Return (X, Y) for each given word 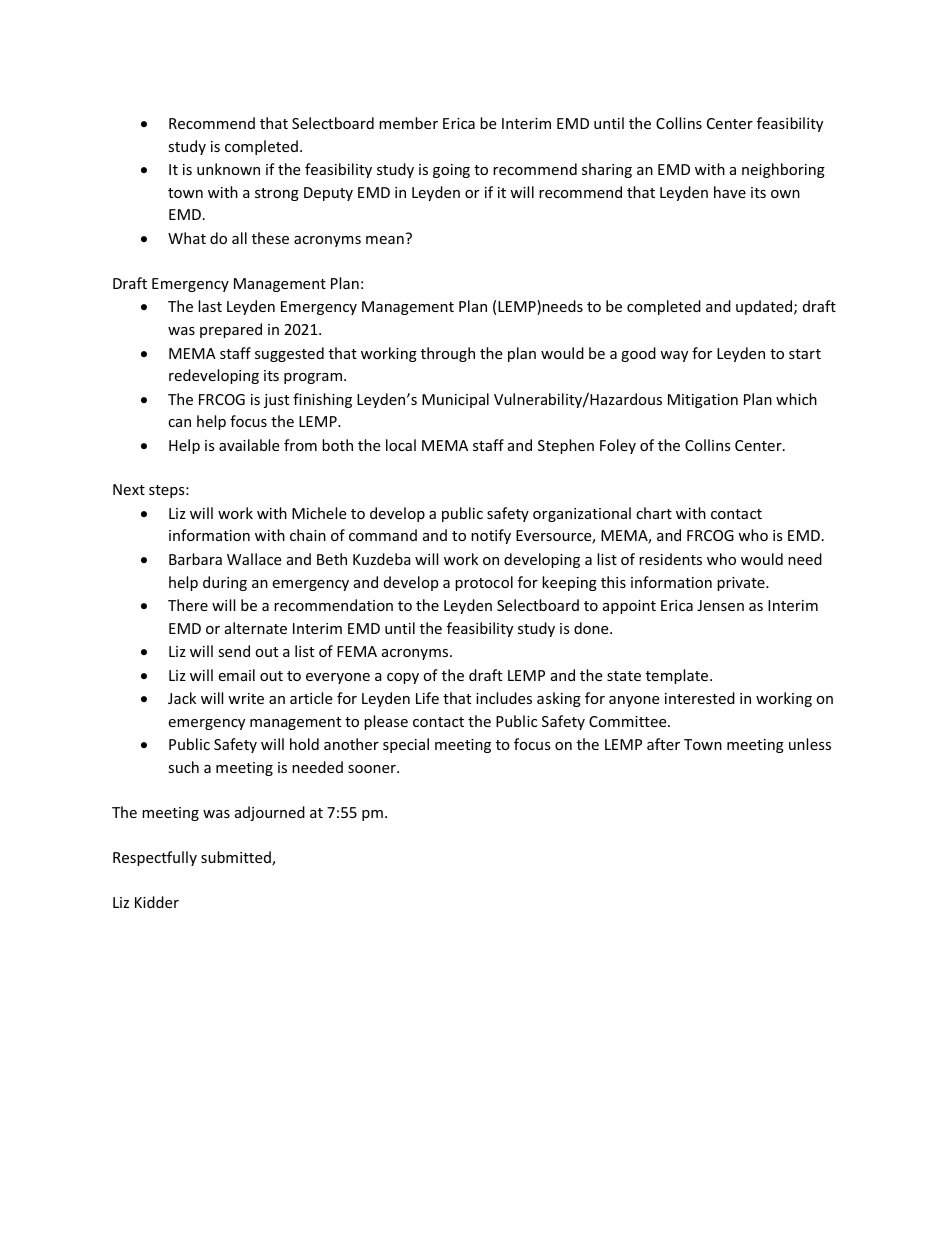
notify (491, 536)
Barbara (195, 559)
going (451, 171)
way (674, 356)
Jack (182, 698)
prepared (231, 330)
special (406, 745)
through (448, 354)
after (663, 744)
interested (700, 698)
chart (654, 513)
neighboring (783, 170)
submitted (237, 858)
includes (504, 698)
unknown (228, 169)
